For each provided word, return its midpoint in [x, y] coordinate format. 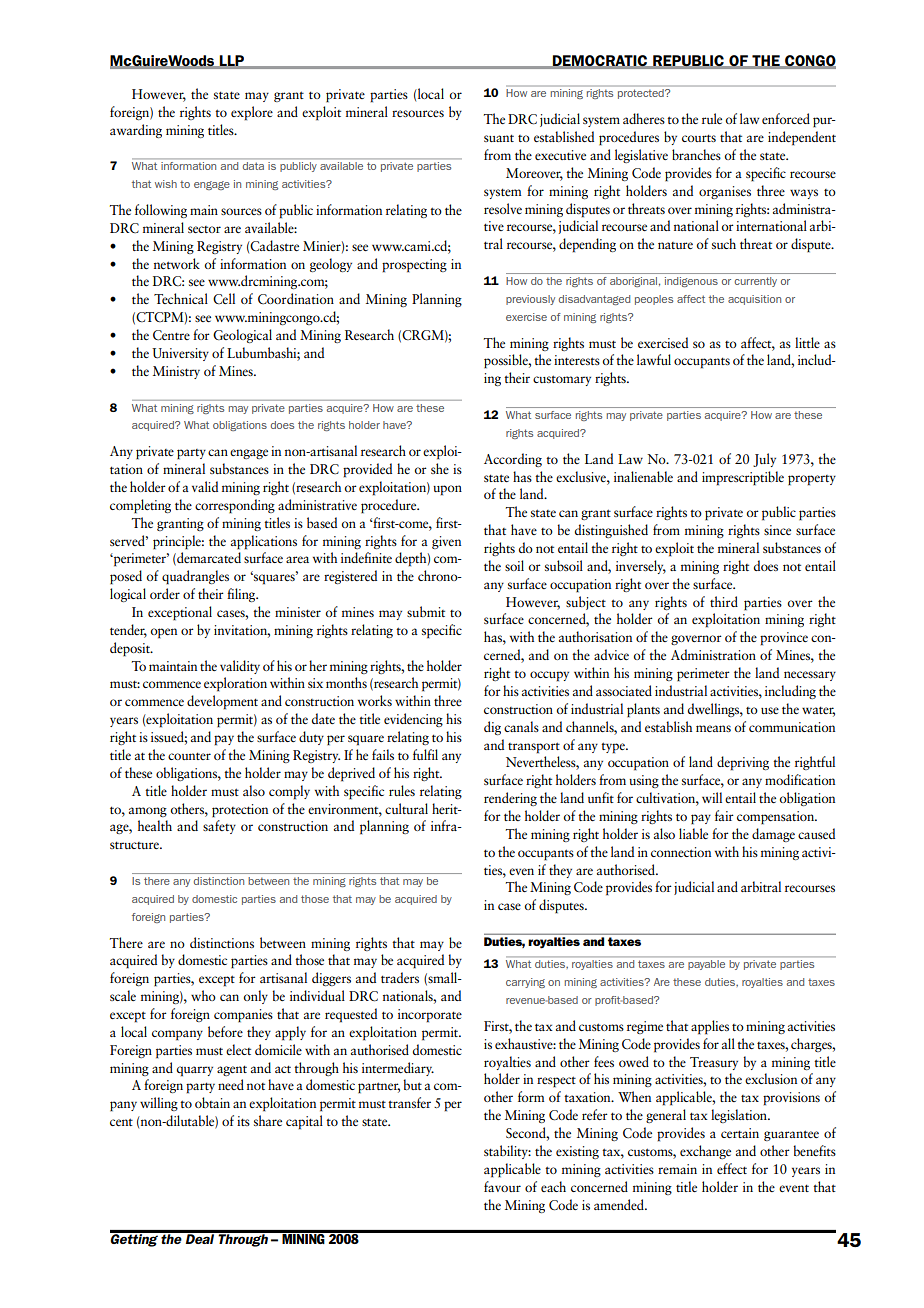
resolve [503, 208]
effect [732, 1168]
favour [502, 1186]
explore [252, 113]
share [268, 1120]
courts [699, 138]
